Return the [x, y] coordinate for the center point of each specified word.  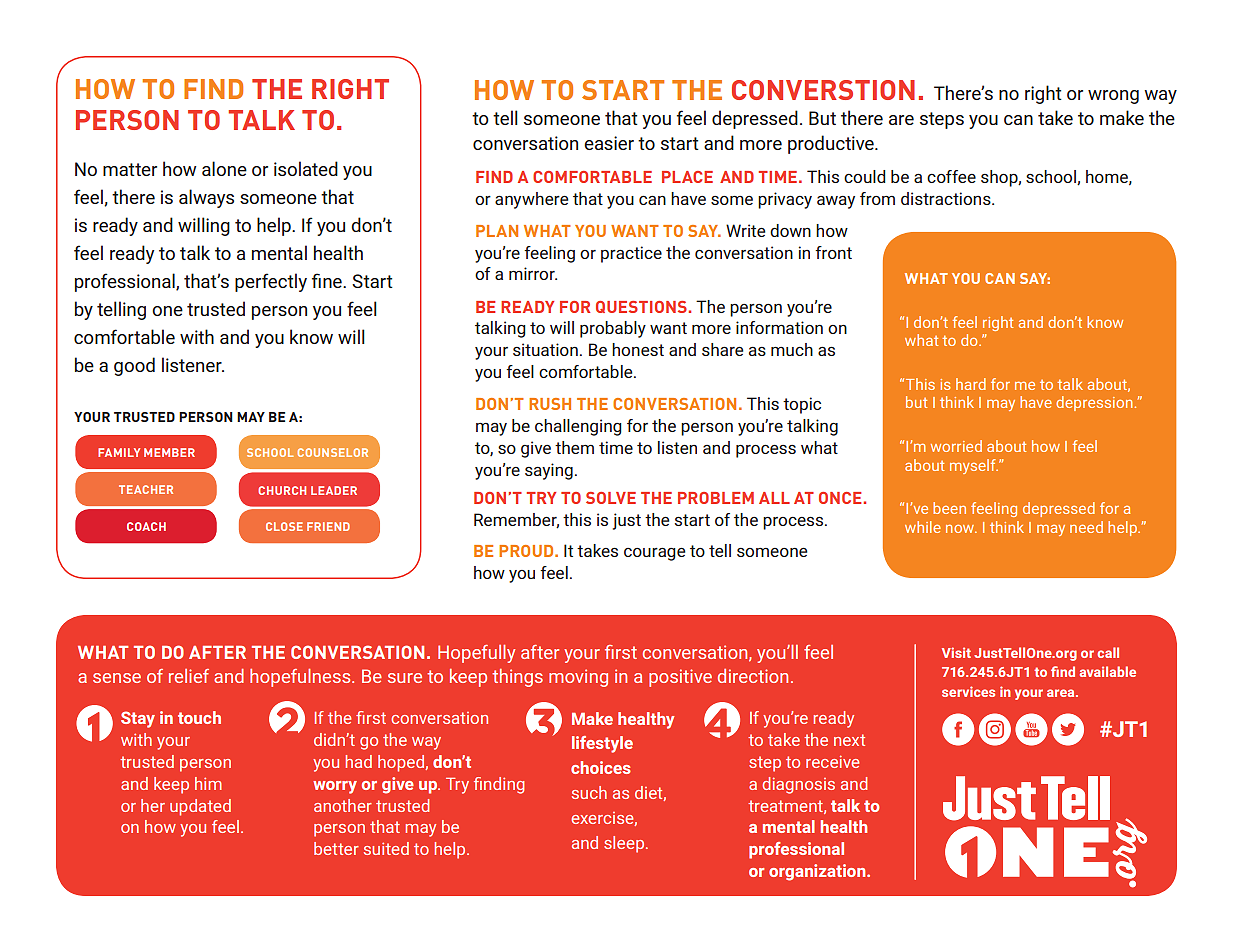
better [336, 848]
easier [609, 143]
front [833, 252]
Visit [956, 652]
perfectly [271, 282]
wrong [1113, 97]
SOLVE [611, 498]
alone [224, 168]
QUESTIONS [642, 307]
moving [578, 678]
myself [974, 466]
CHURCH [282, 490]
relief [189, 676]
